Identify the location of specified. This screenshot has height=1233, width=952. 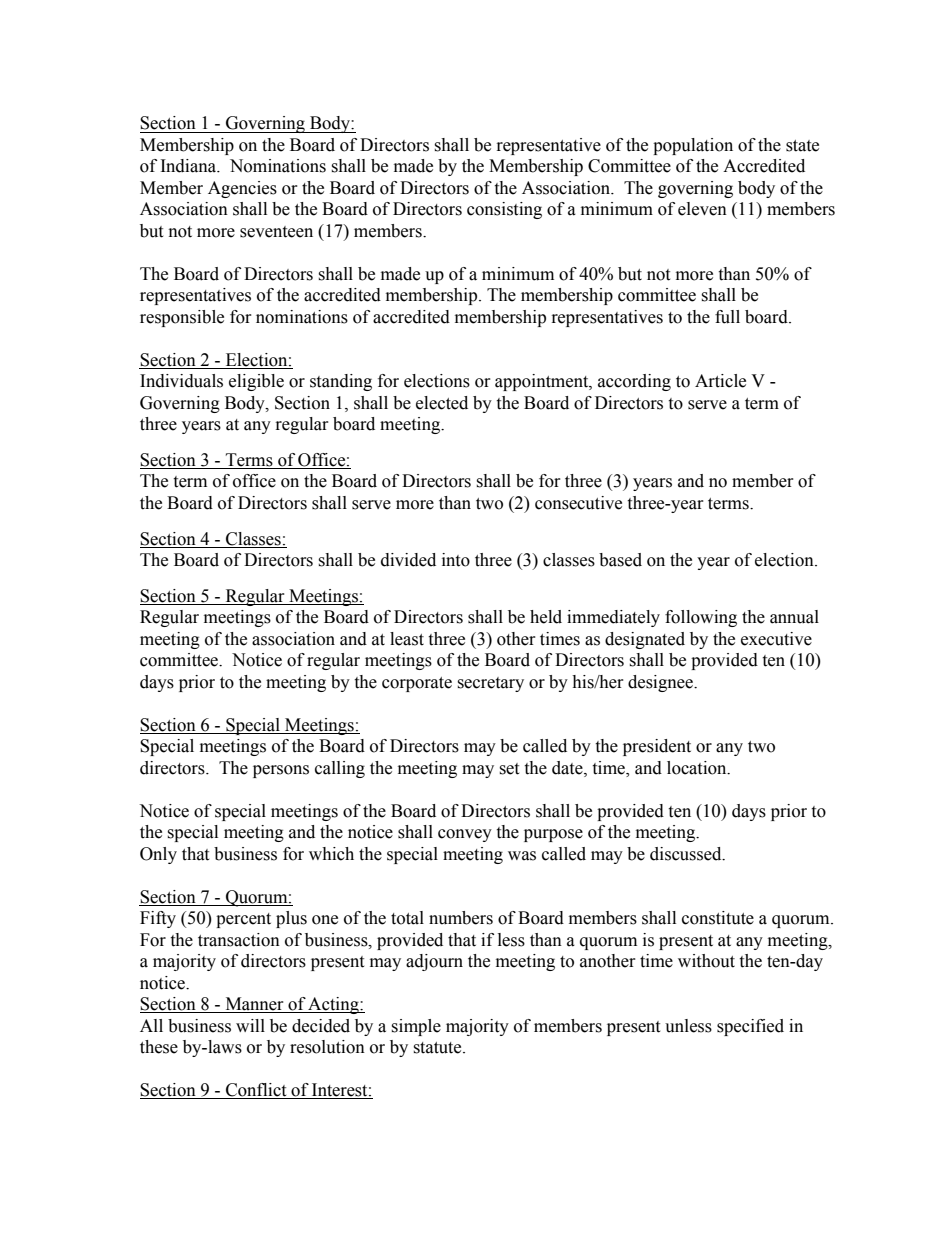
(750, 1027).
